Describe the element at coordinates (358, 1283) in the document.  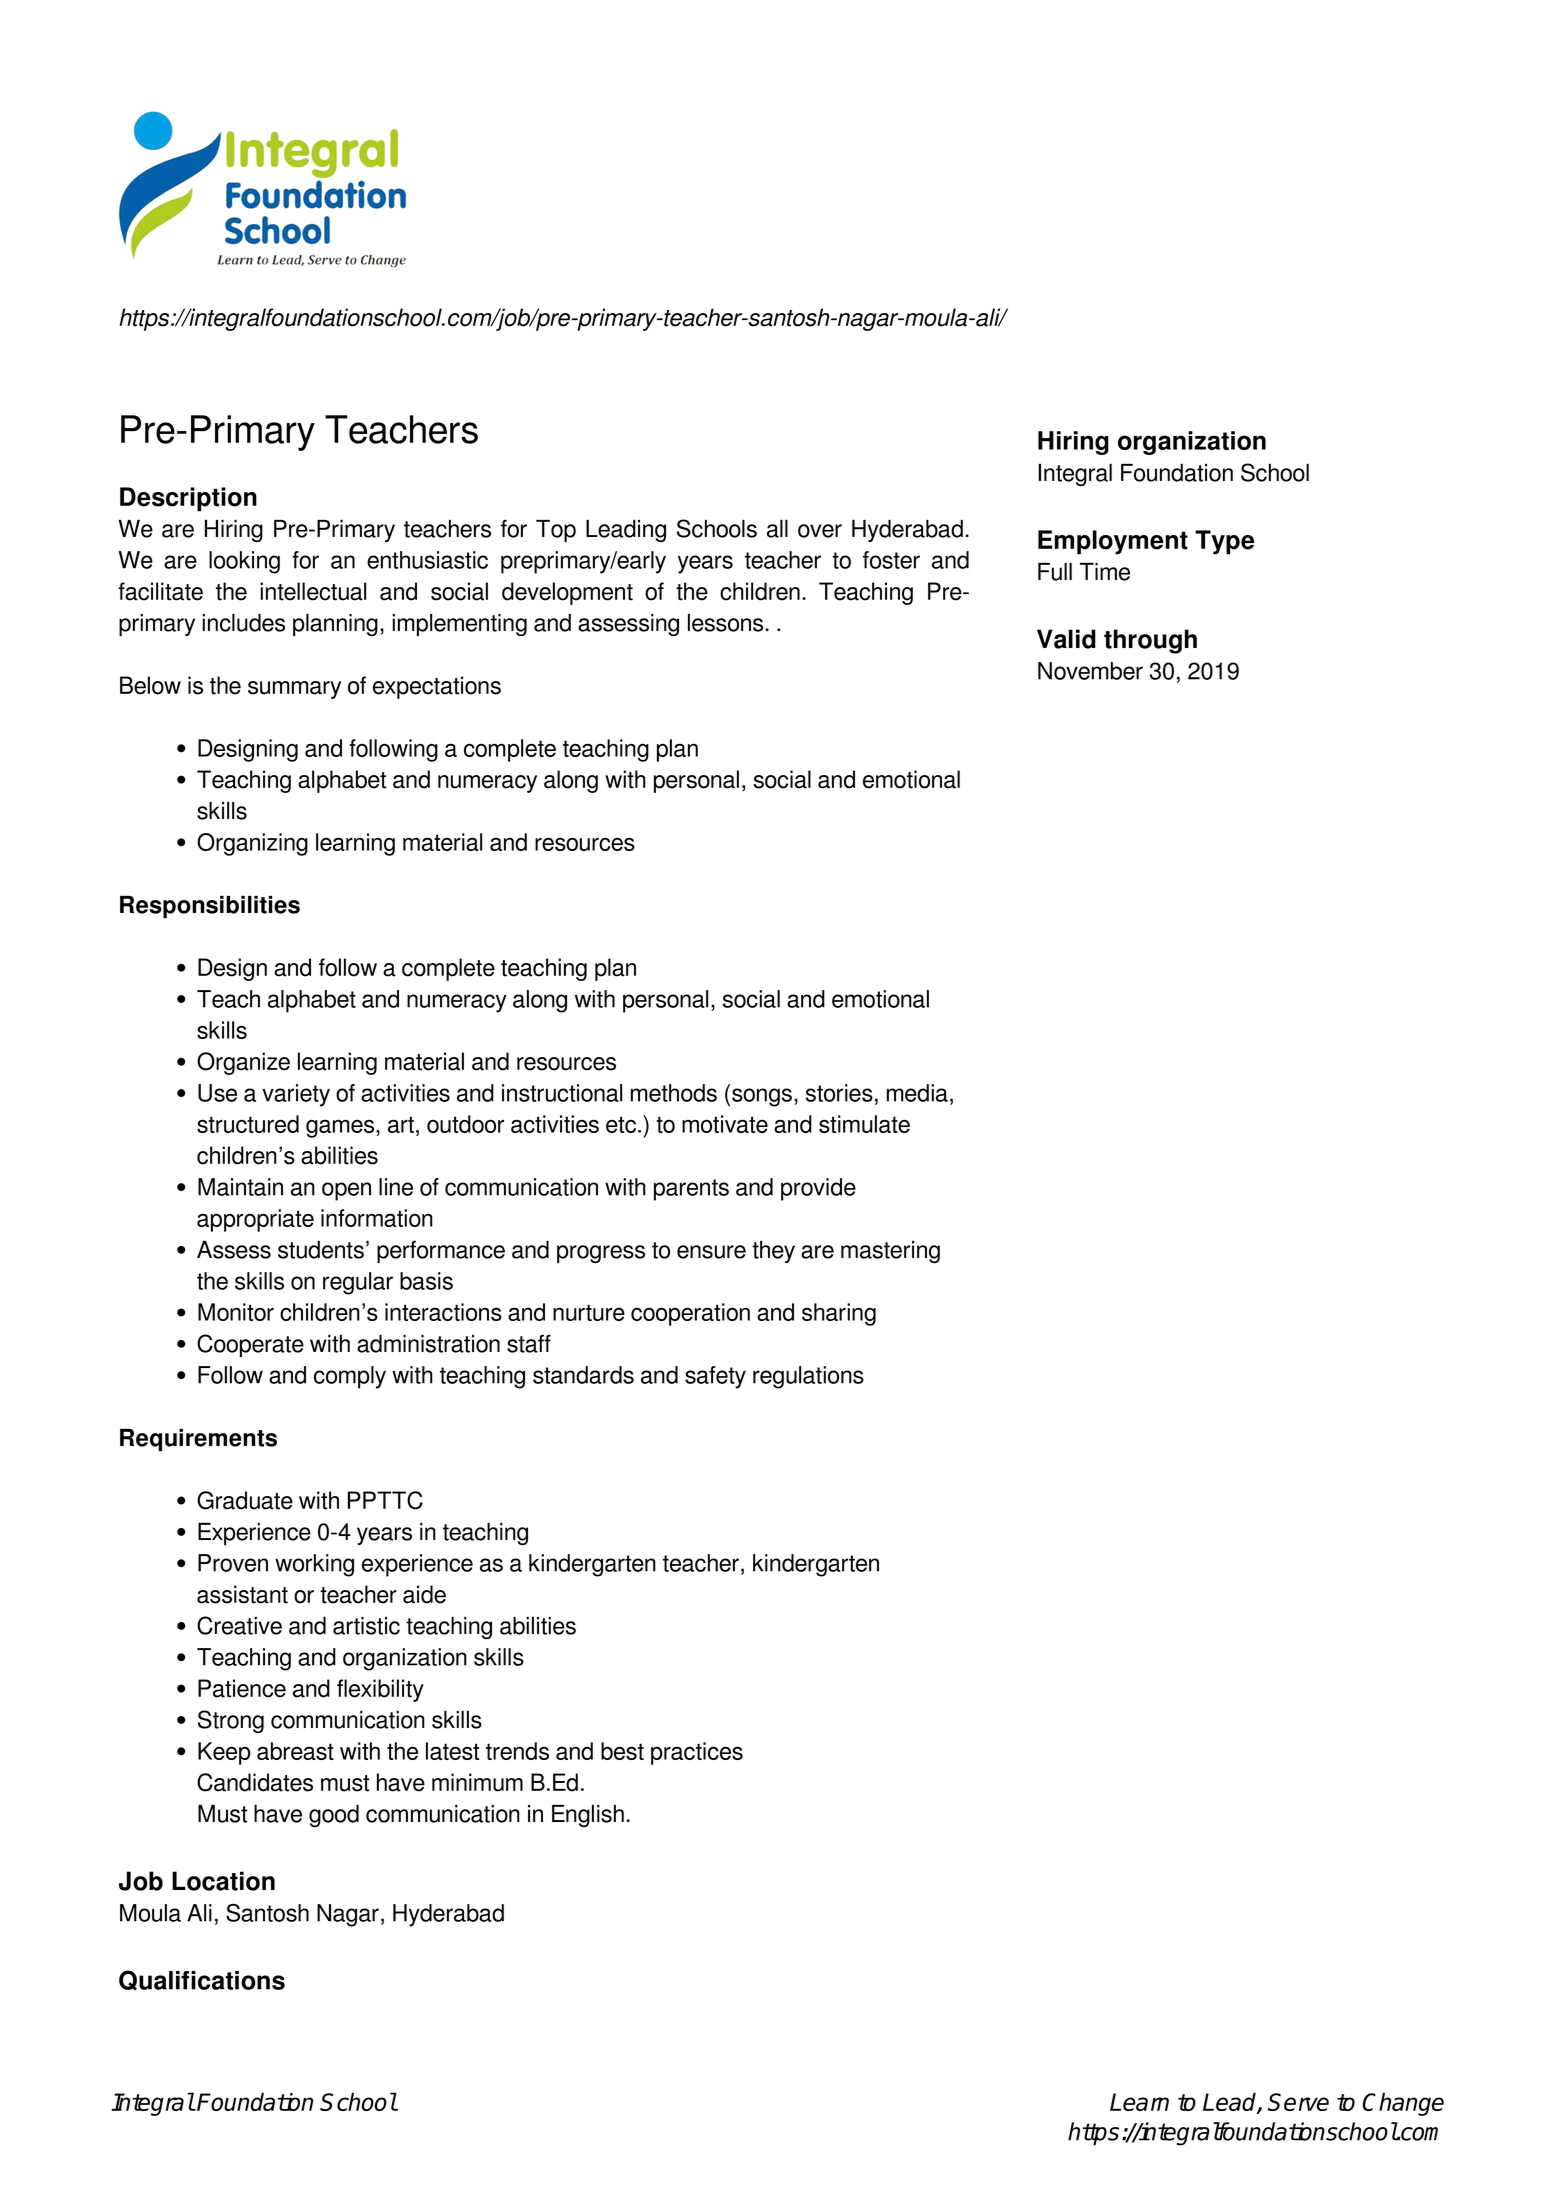
I see `regular` at that location.
